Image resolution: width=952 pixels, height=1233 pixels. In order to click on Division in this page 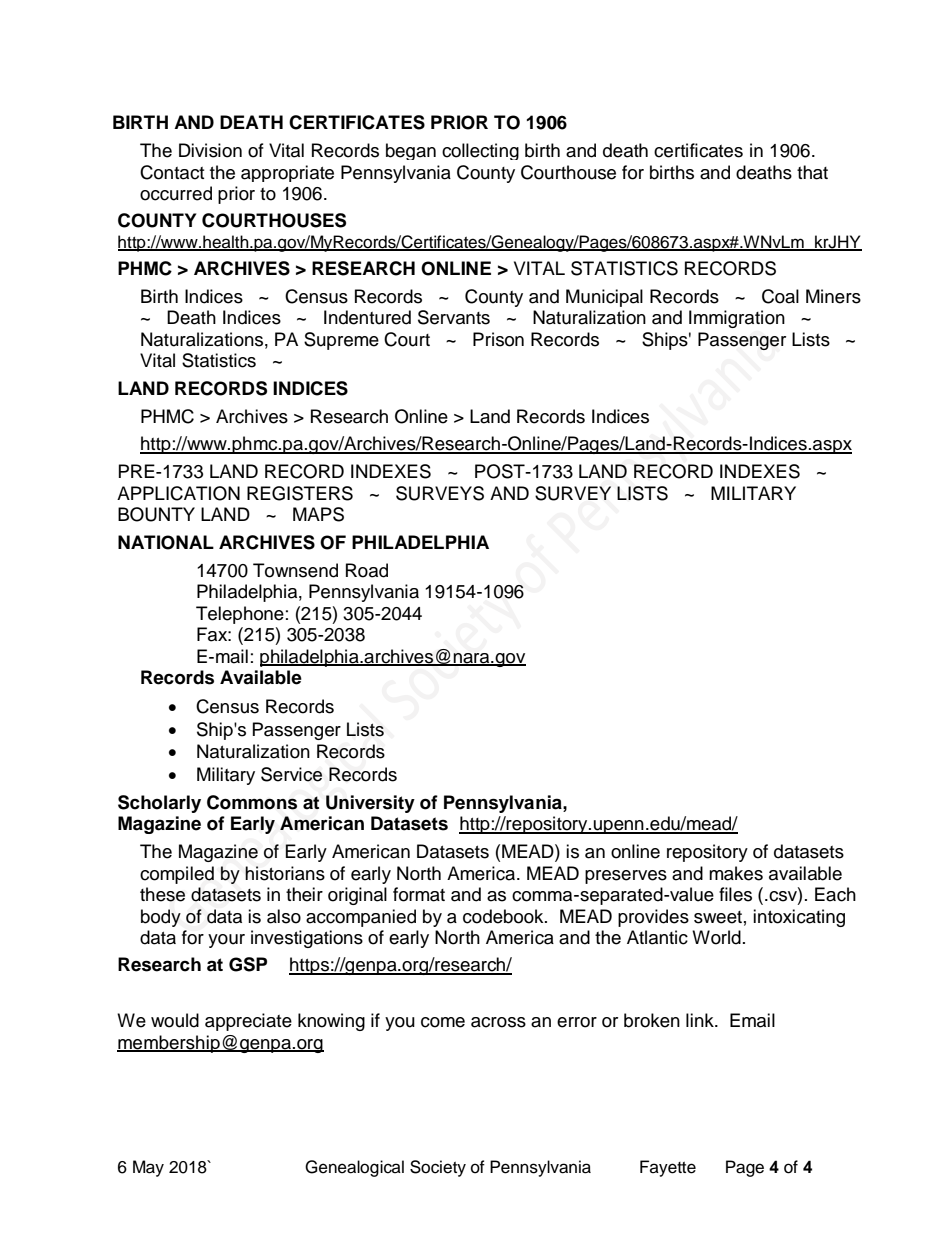, I will do `click(210, 150)`.
